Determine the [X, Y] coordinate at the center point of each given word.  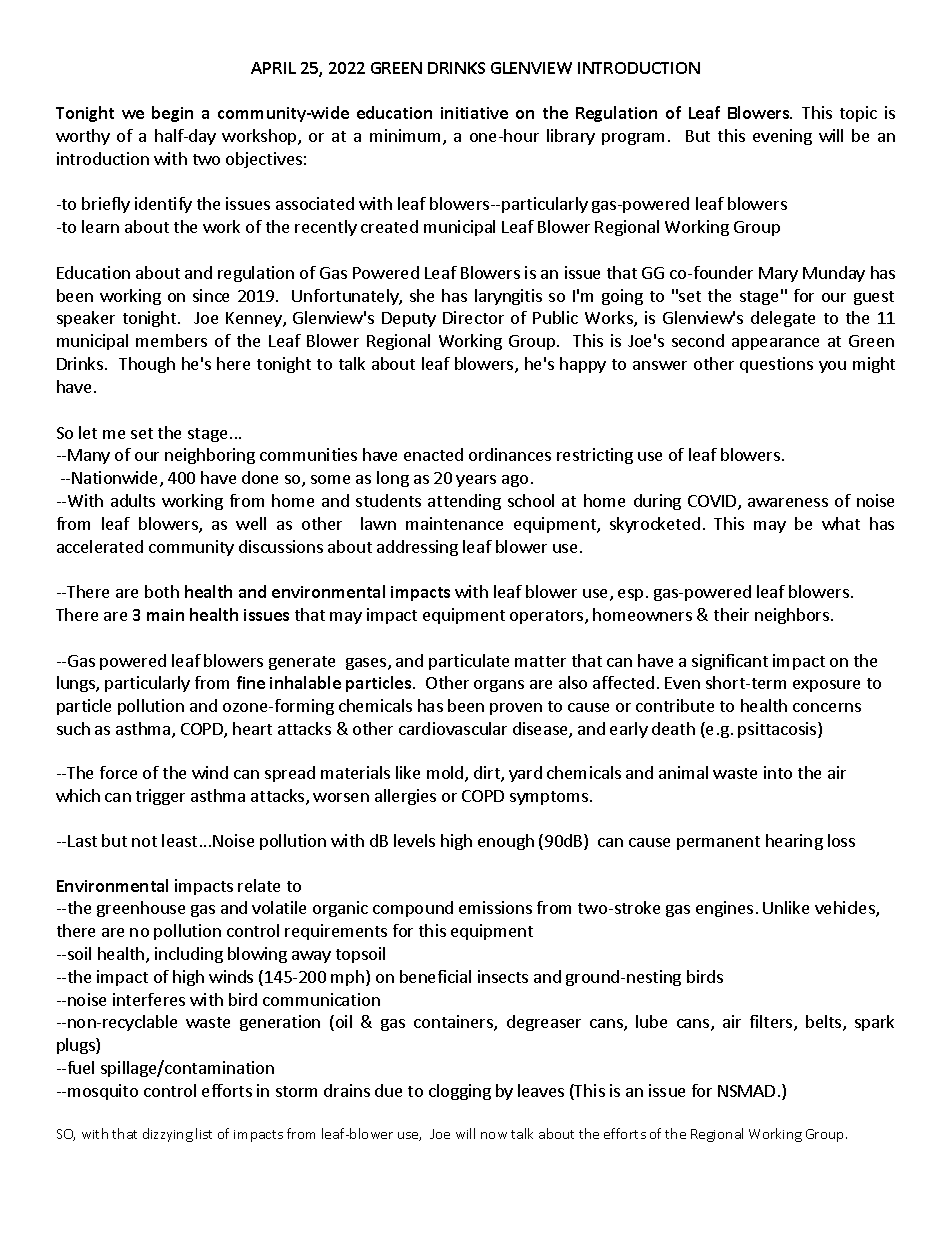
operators [548, 617]
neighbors [792, 616]
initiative [474, 113]
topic [858, 114]
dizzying [168, 1135]
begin [172, 114]
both [162, 591]
